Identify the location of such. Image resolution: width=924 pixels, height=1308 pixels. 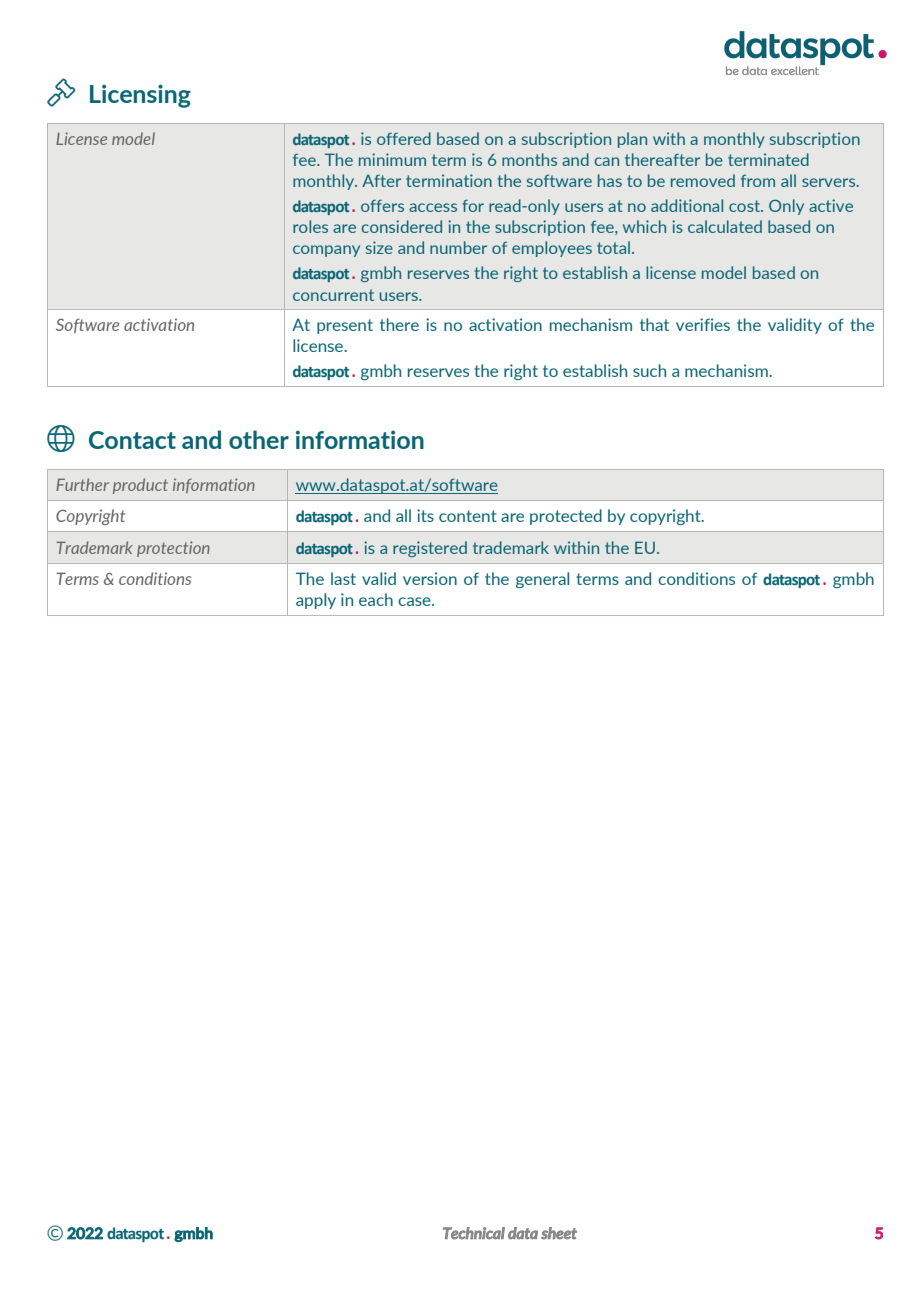
(649, 370).
